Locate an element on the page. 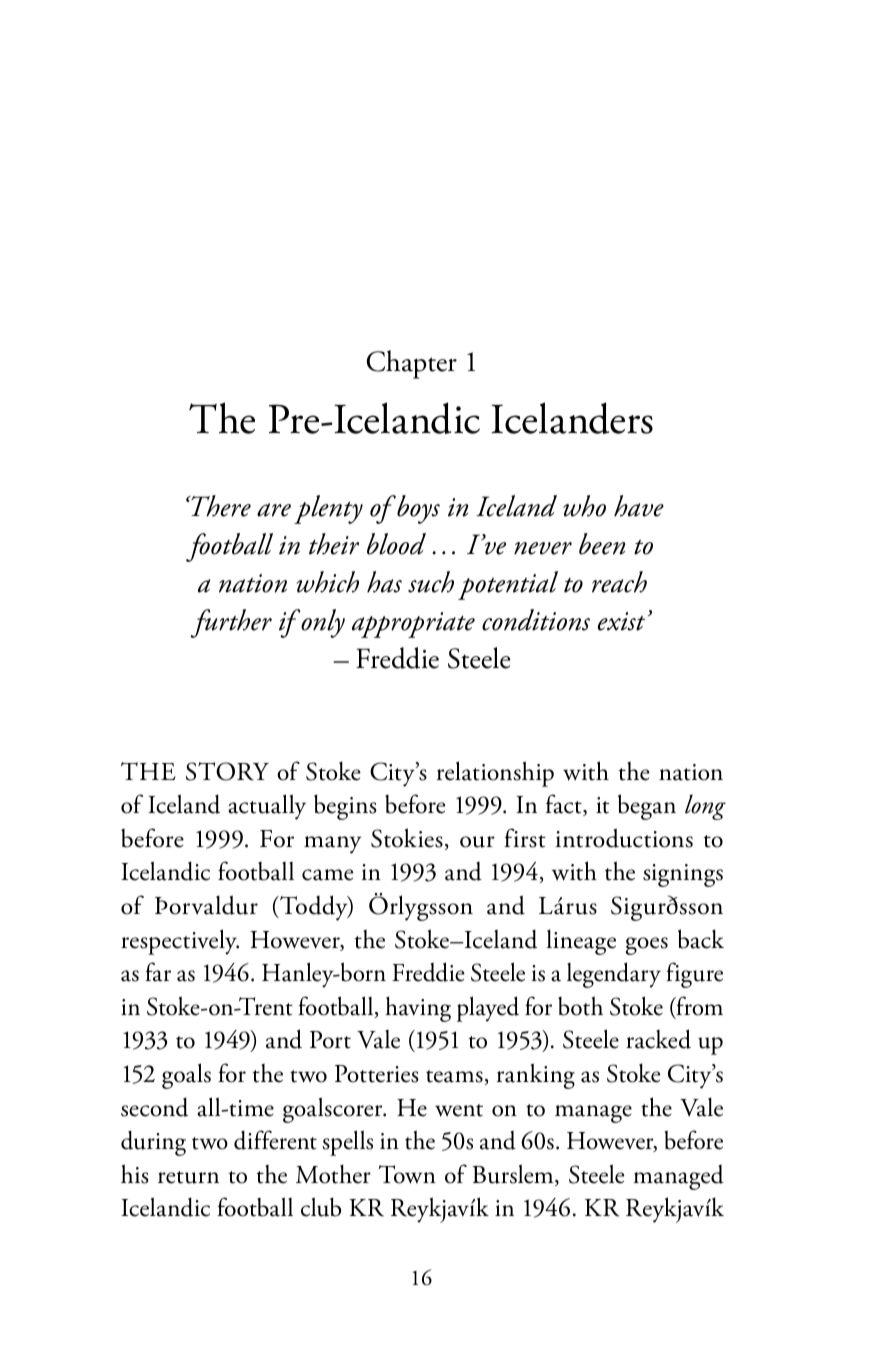 The height and width of the image is (1372, 876). respectively is located at coordinates (180, 942).
